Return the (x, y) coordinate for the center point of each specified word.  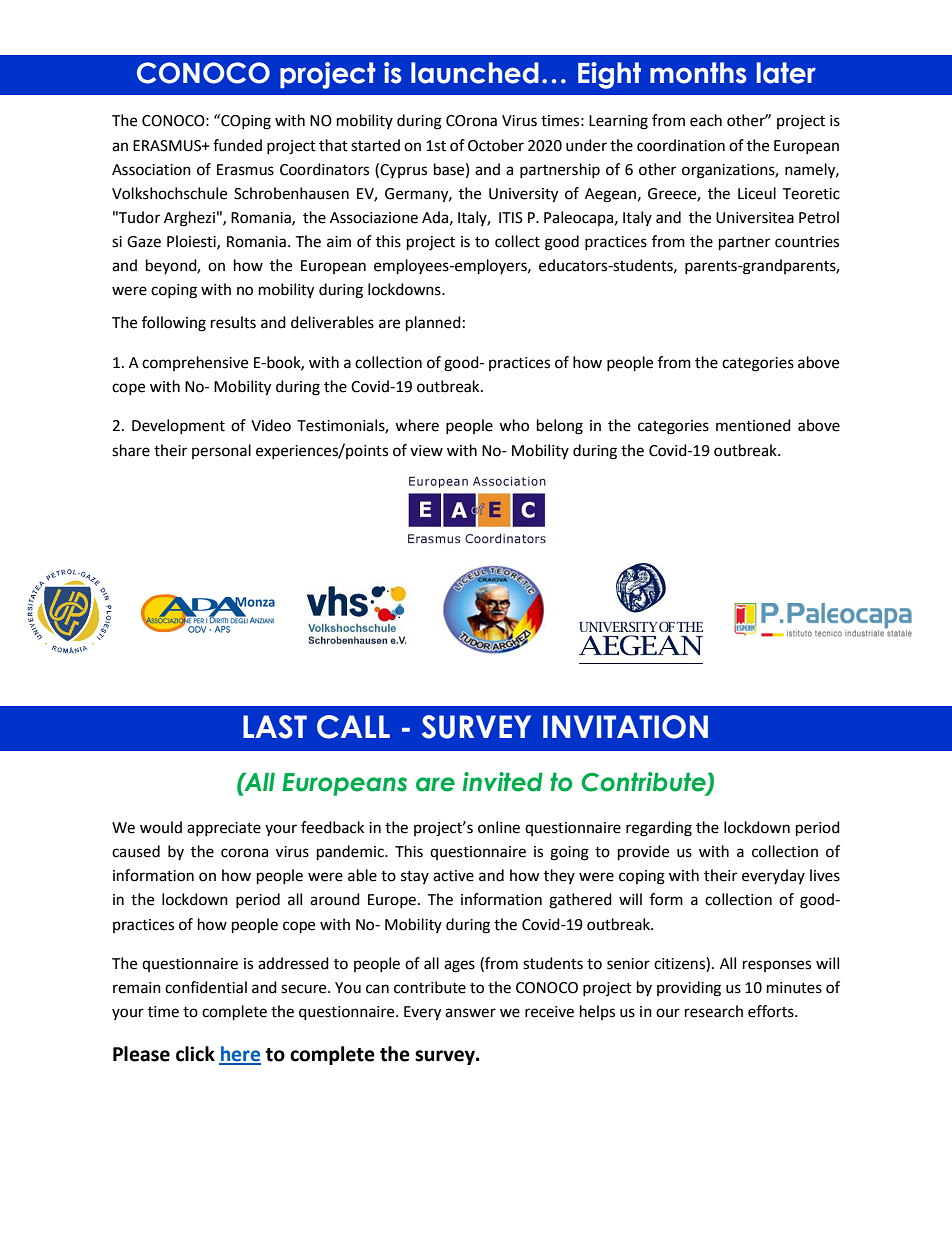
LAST (275, 727)
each (706, 120)
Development (178, 426)
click (195, 1054)
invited (503, 782)
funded (237, 145)
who (514, 425)
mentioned (753, 425)
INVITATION (625, 727)
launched (475, 73)
